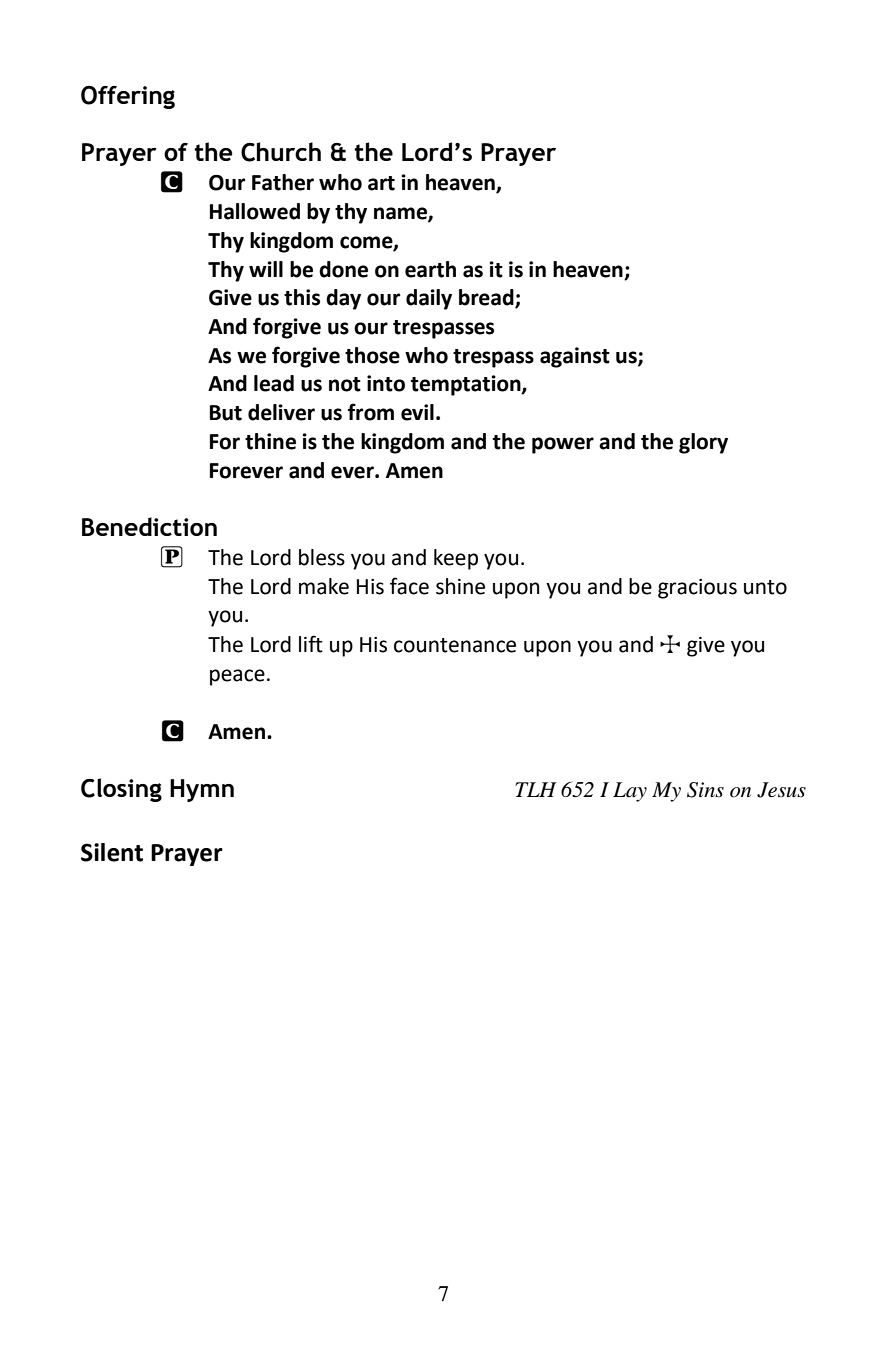 Image resolution: width=887 pixels, height=1372 pixels. I want to click on against, so click(575, 357).
